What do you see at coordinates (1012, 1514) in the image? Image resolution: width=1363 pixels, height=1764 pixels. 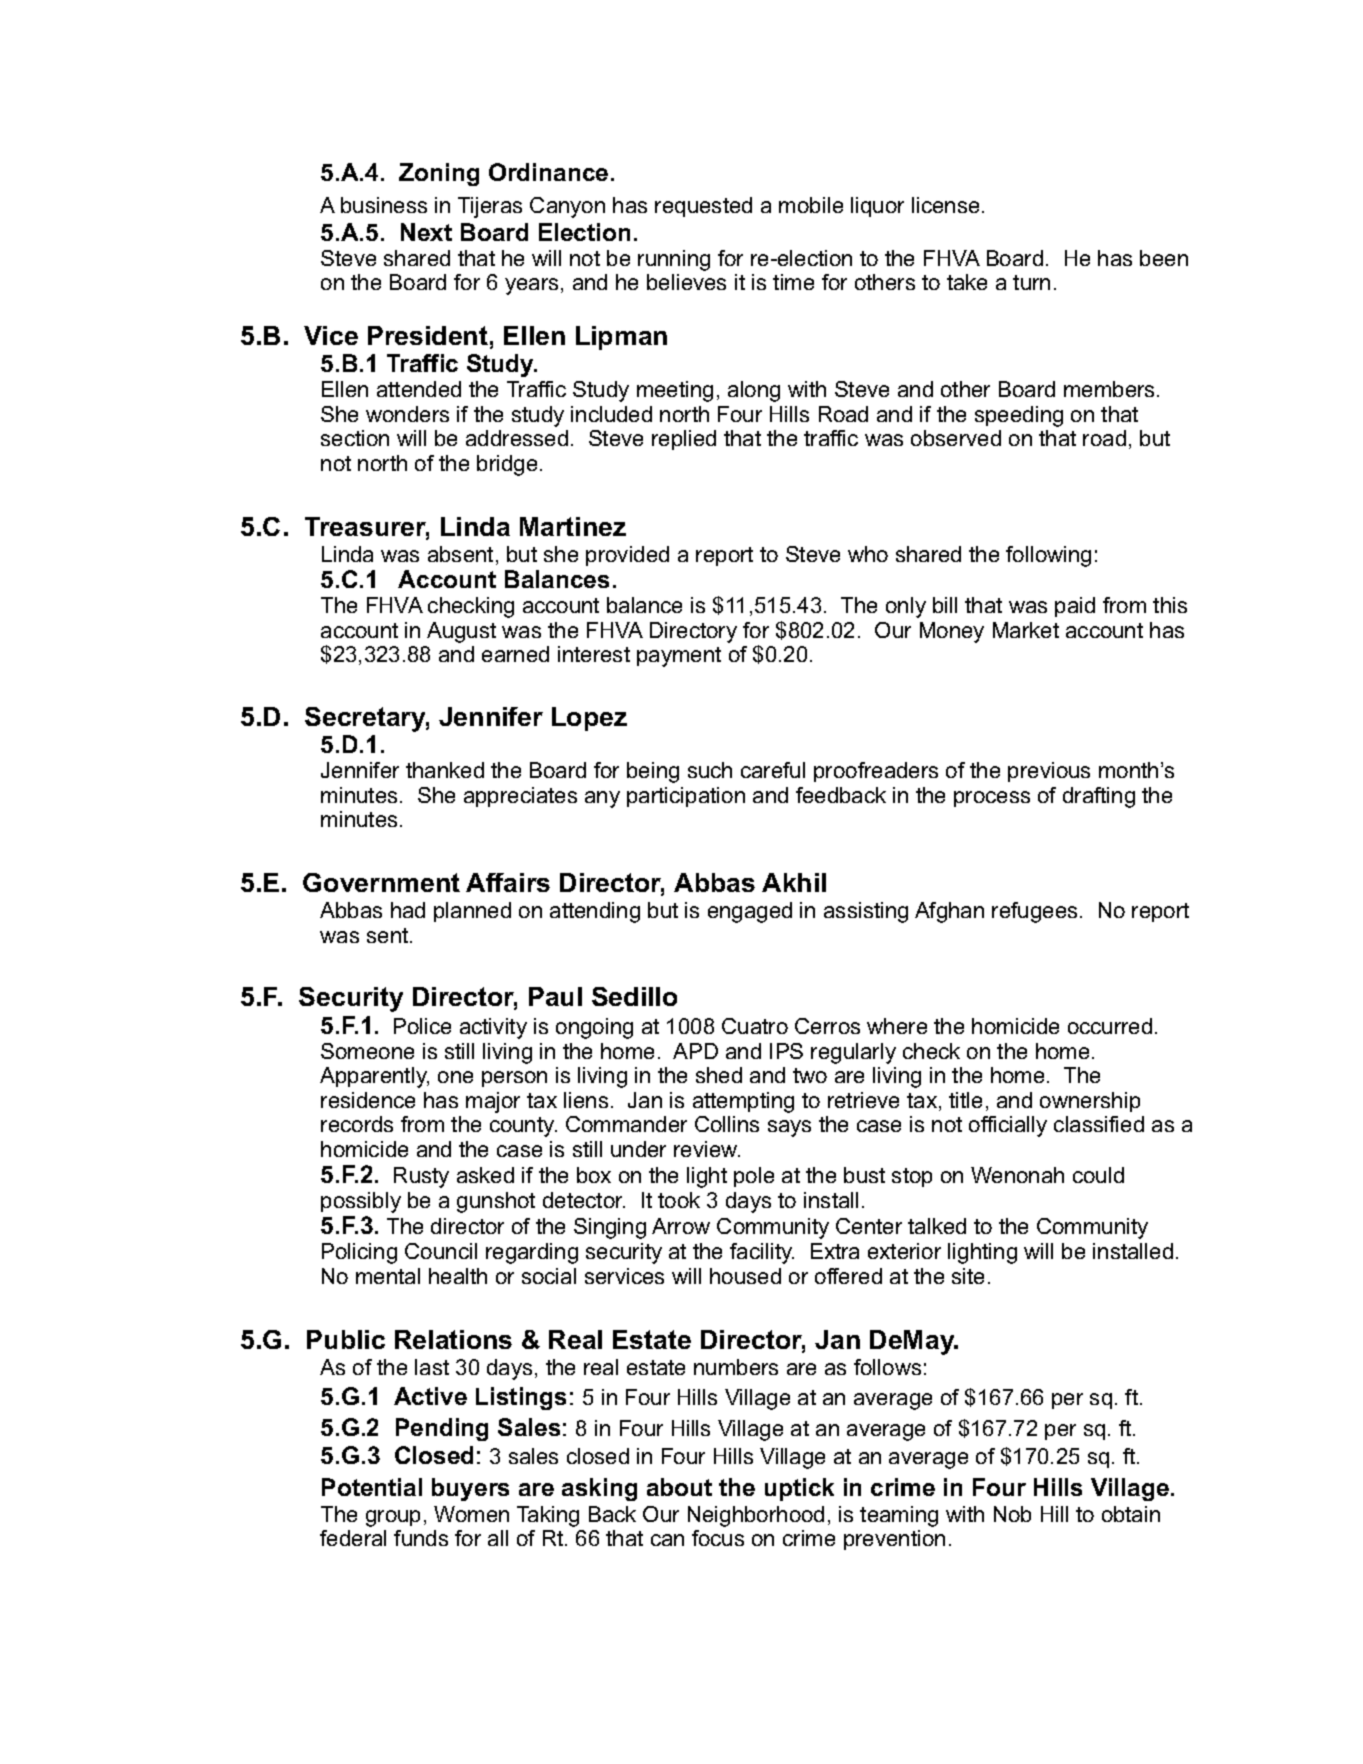 I see `Nob` at bounding box center [1012, 1514].
